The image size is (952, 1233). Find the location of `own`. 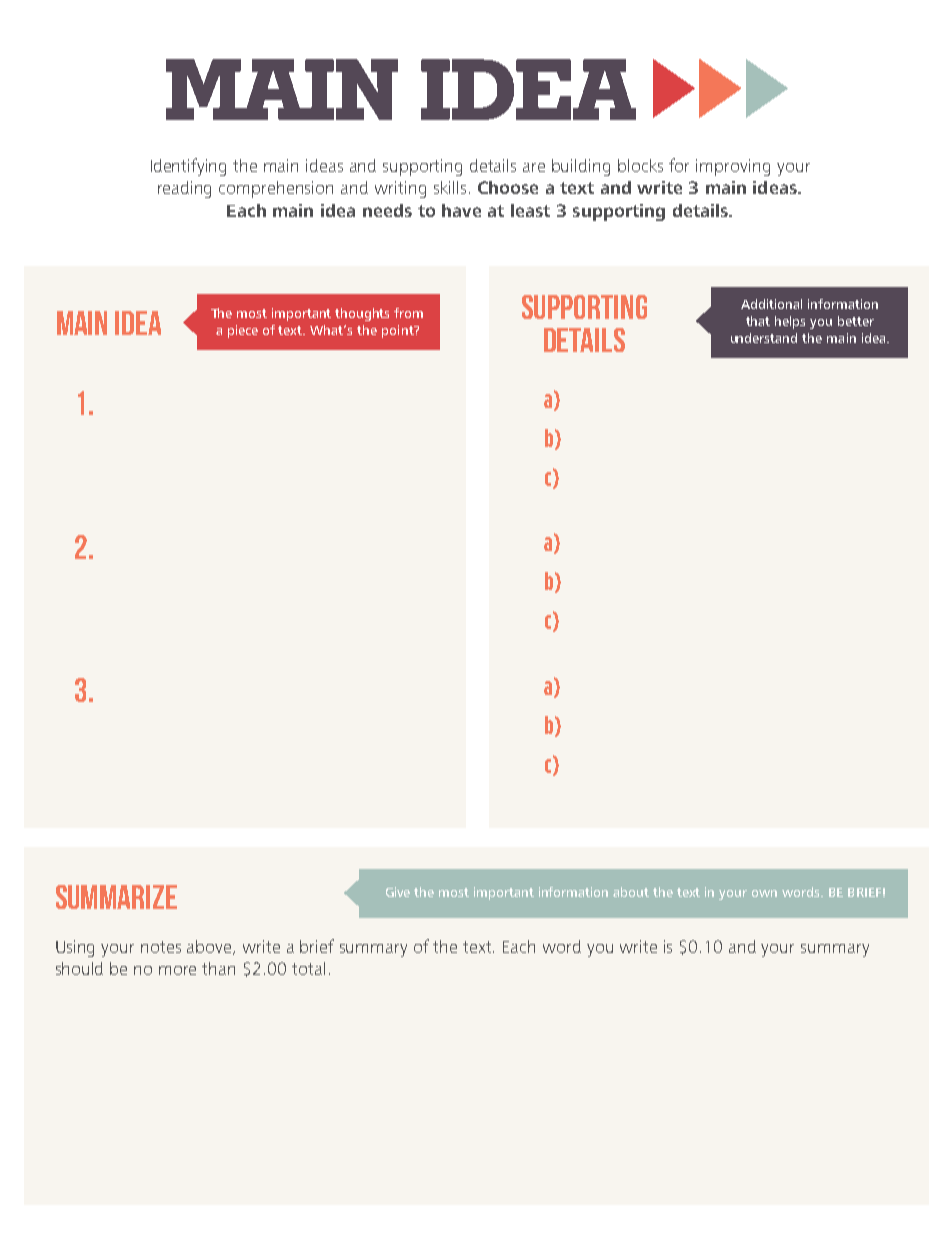

own is located at coordinates (764, 893).
